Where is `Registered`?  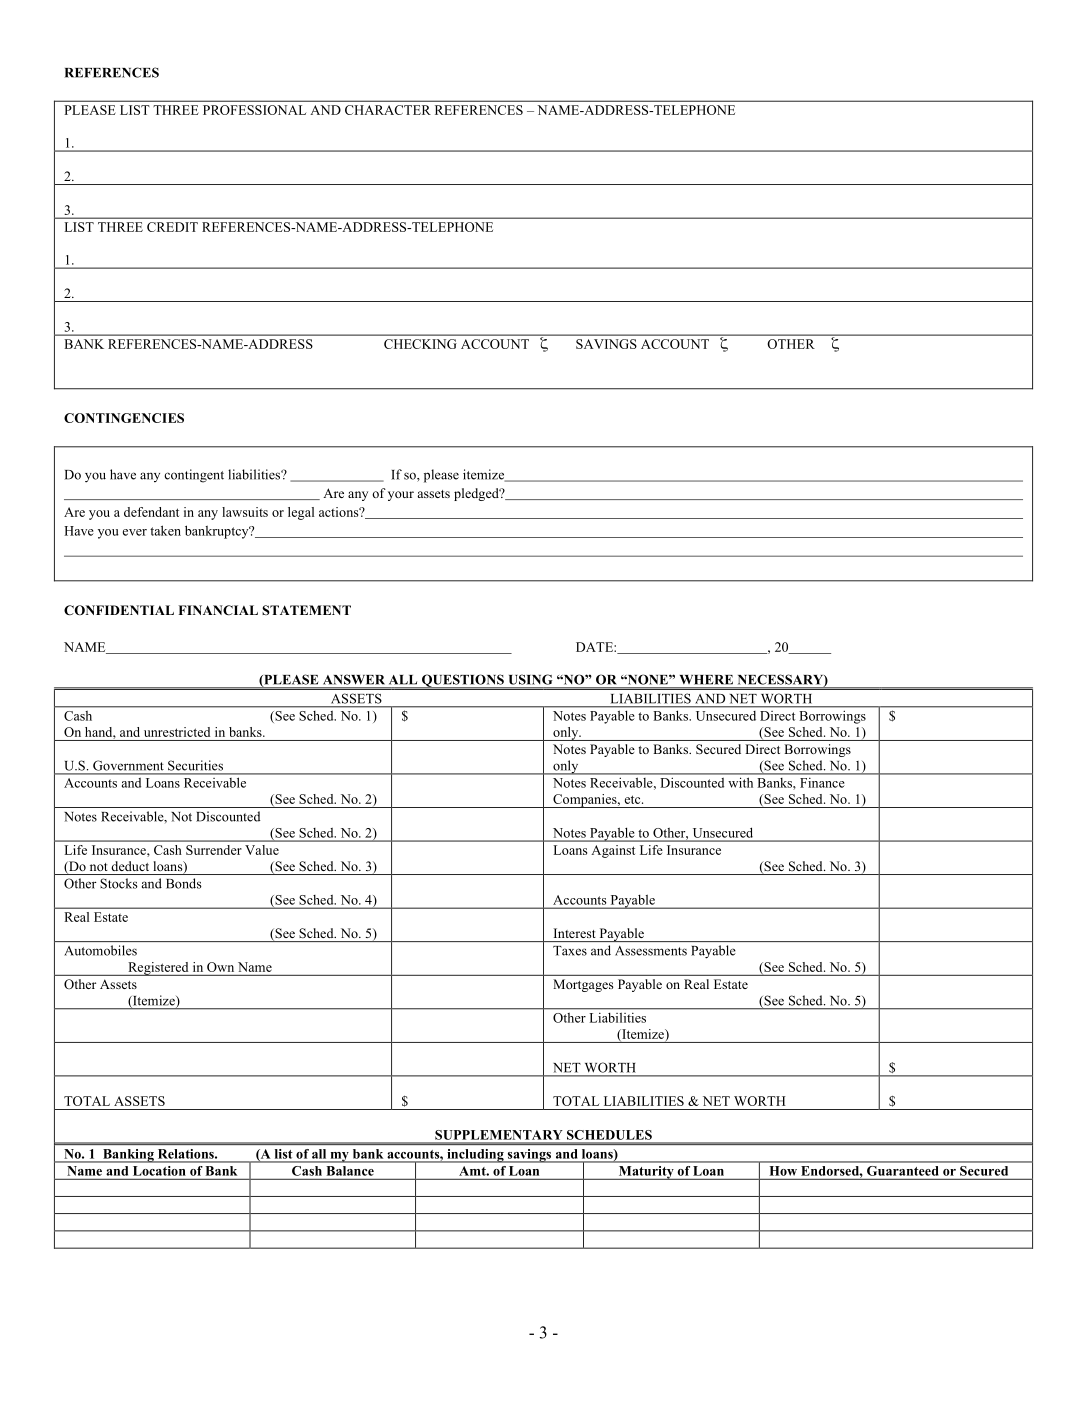 Registered is located at coordinates (158, 969).
